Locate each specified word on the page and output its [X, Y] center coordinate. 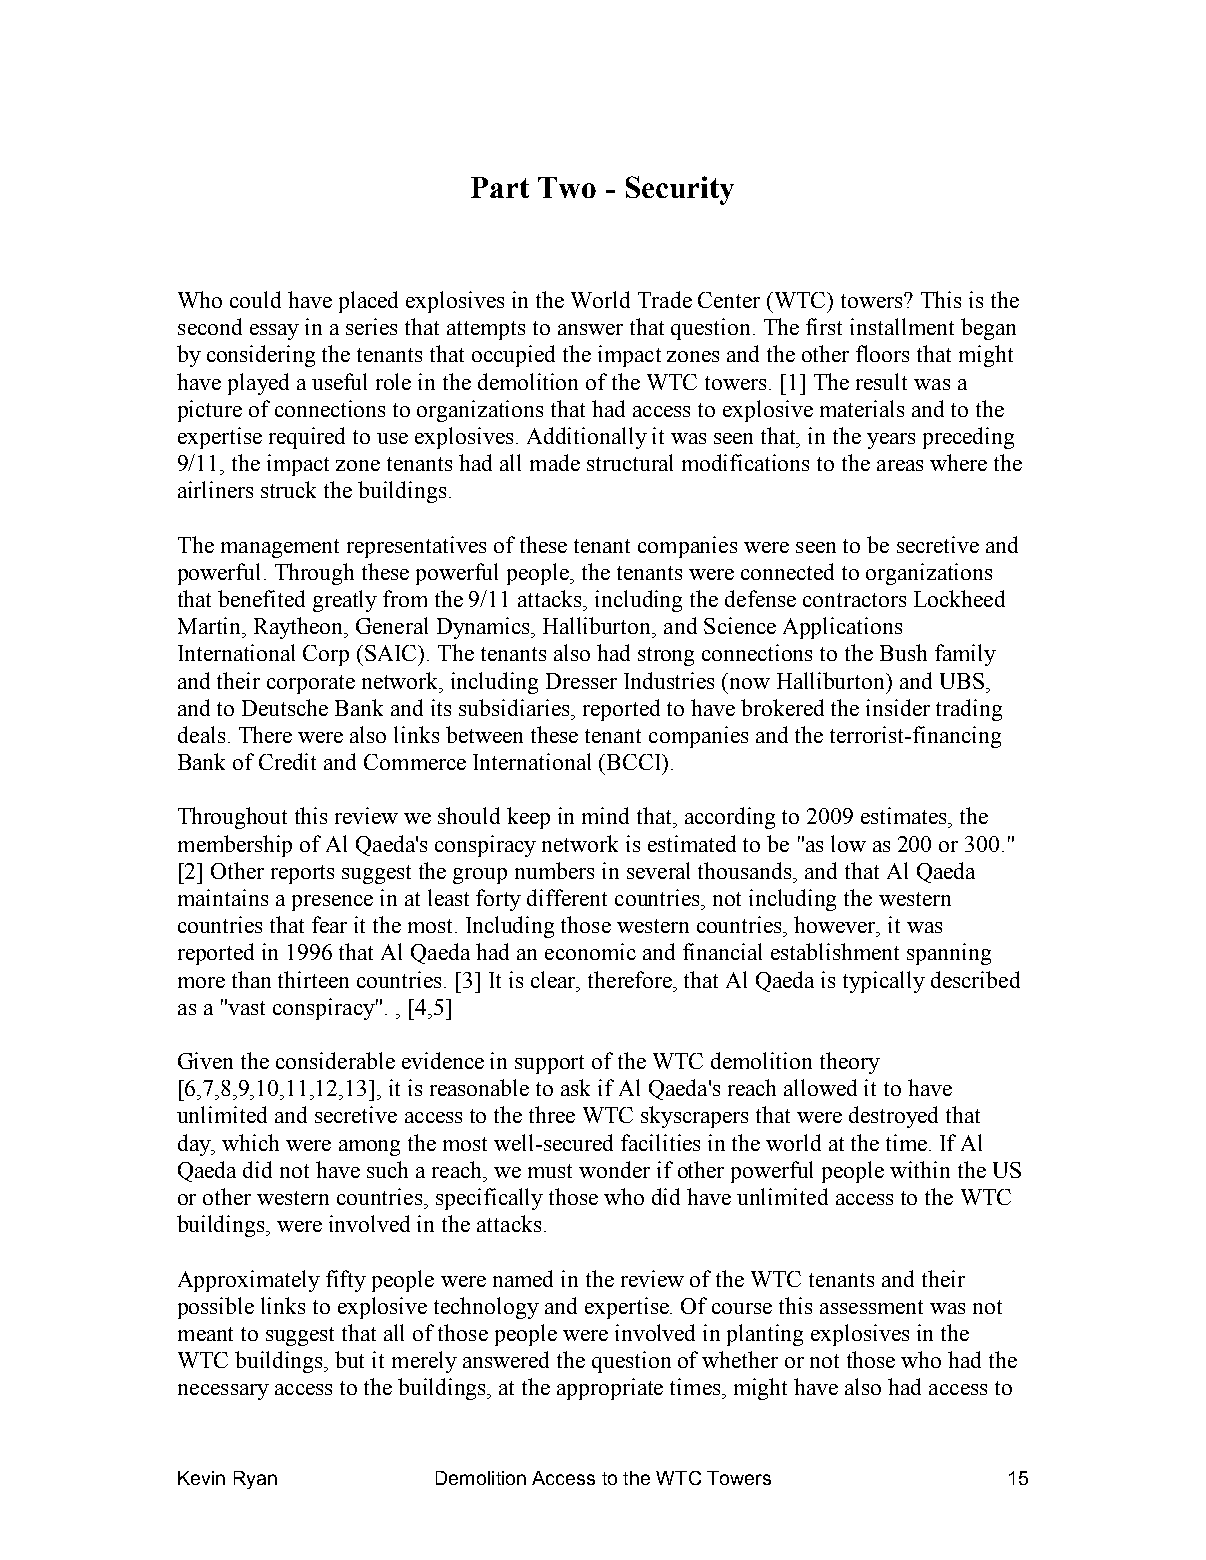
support [549, 1064]
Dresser [581, 681]
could [255, 299]
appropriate [610, 1389]
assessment [871, 1307]
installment [902, 326]
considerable [335, 1060]
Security [680, 190]
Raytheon [300, 628]
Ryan [255, 1480]
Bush [903, 652]
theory [850, 1063]
